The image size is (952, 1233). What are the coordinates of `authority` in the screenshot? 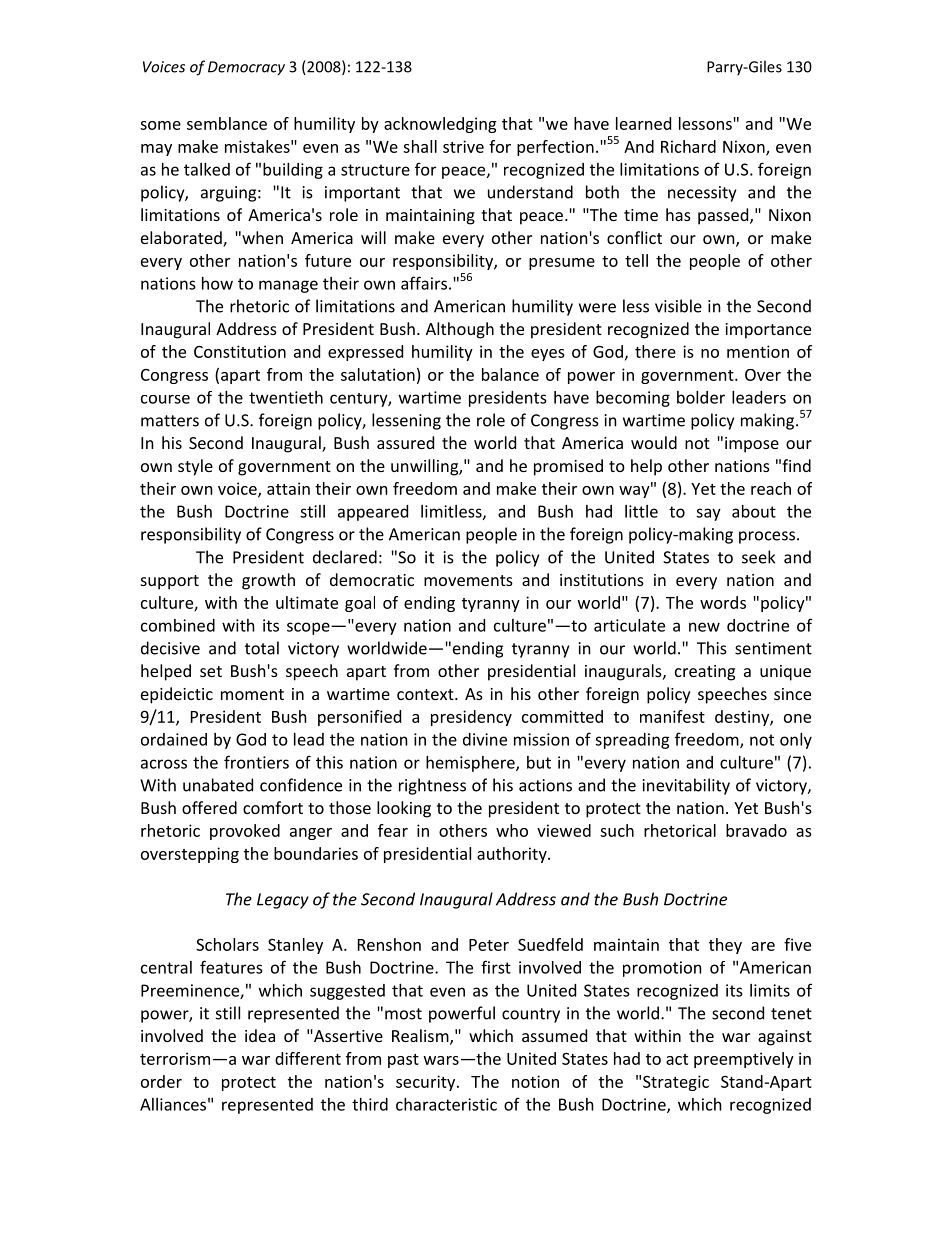 It's located at (513, 855).
